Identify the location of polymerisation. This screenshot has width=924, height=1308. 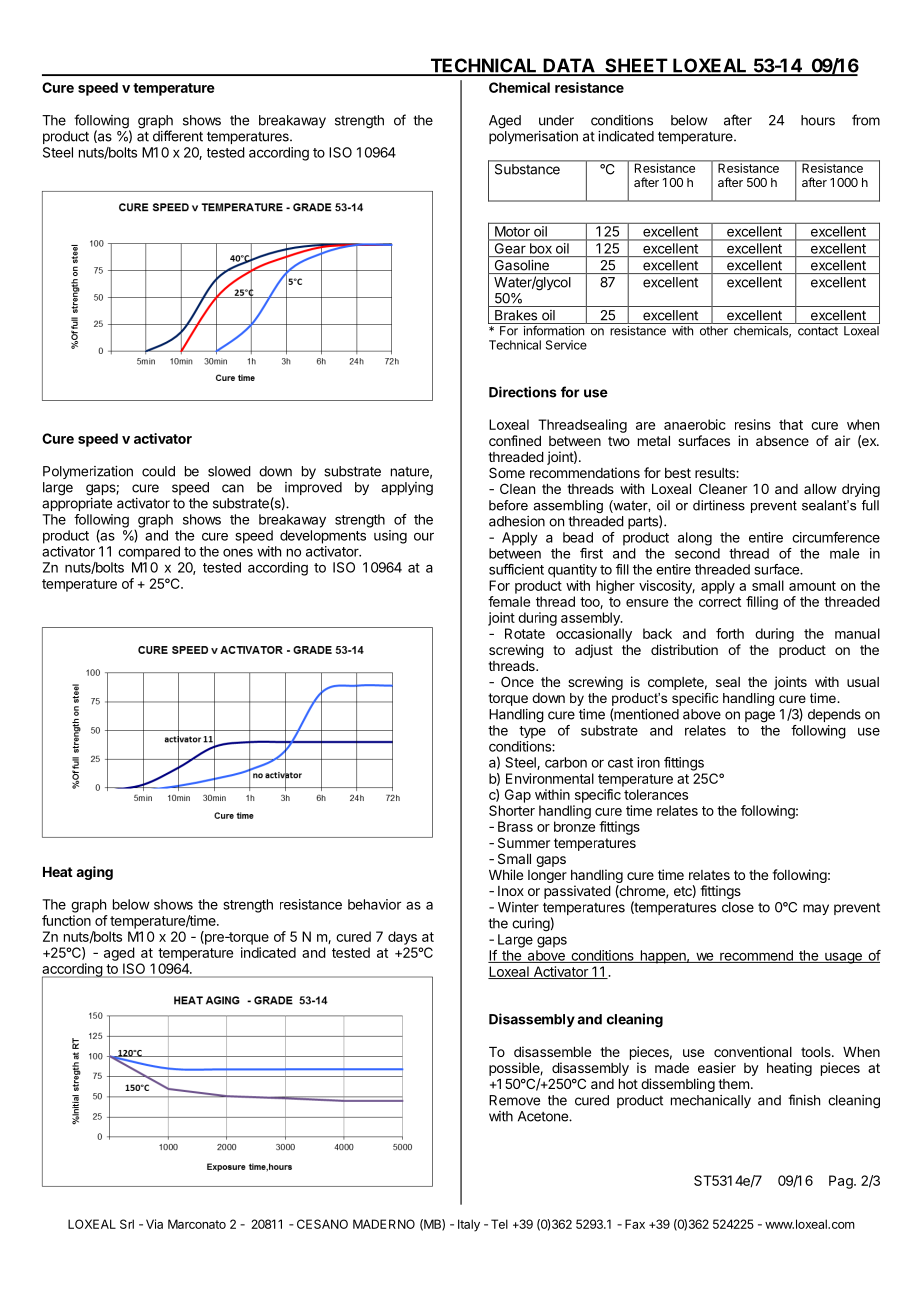
(533, 137).
